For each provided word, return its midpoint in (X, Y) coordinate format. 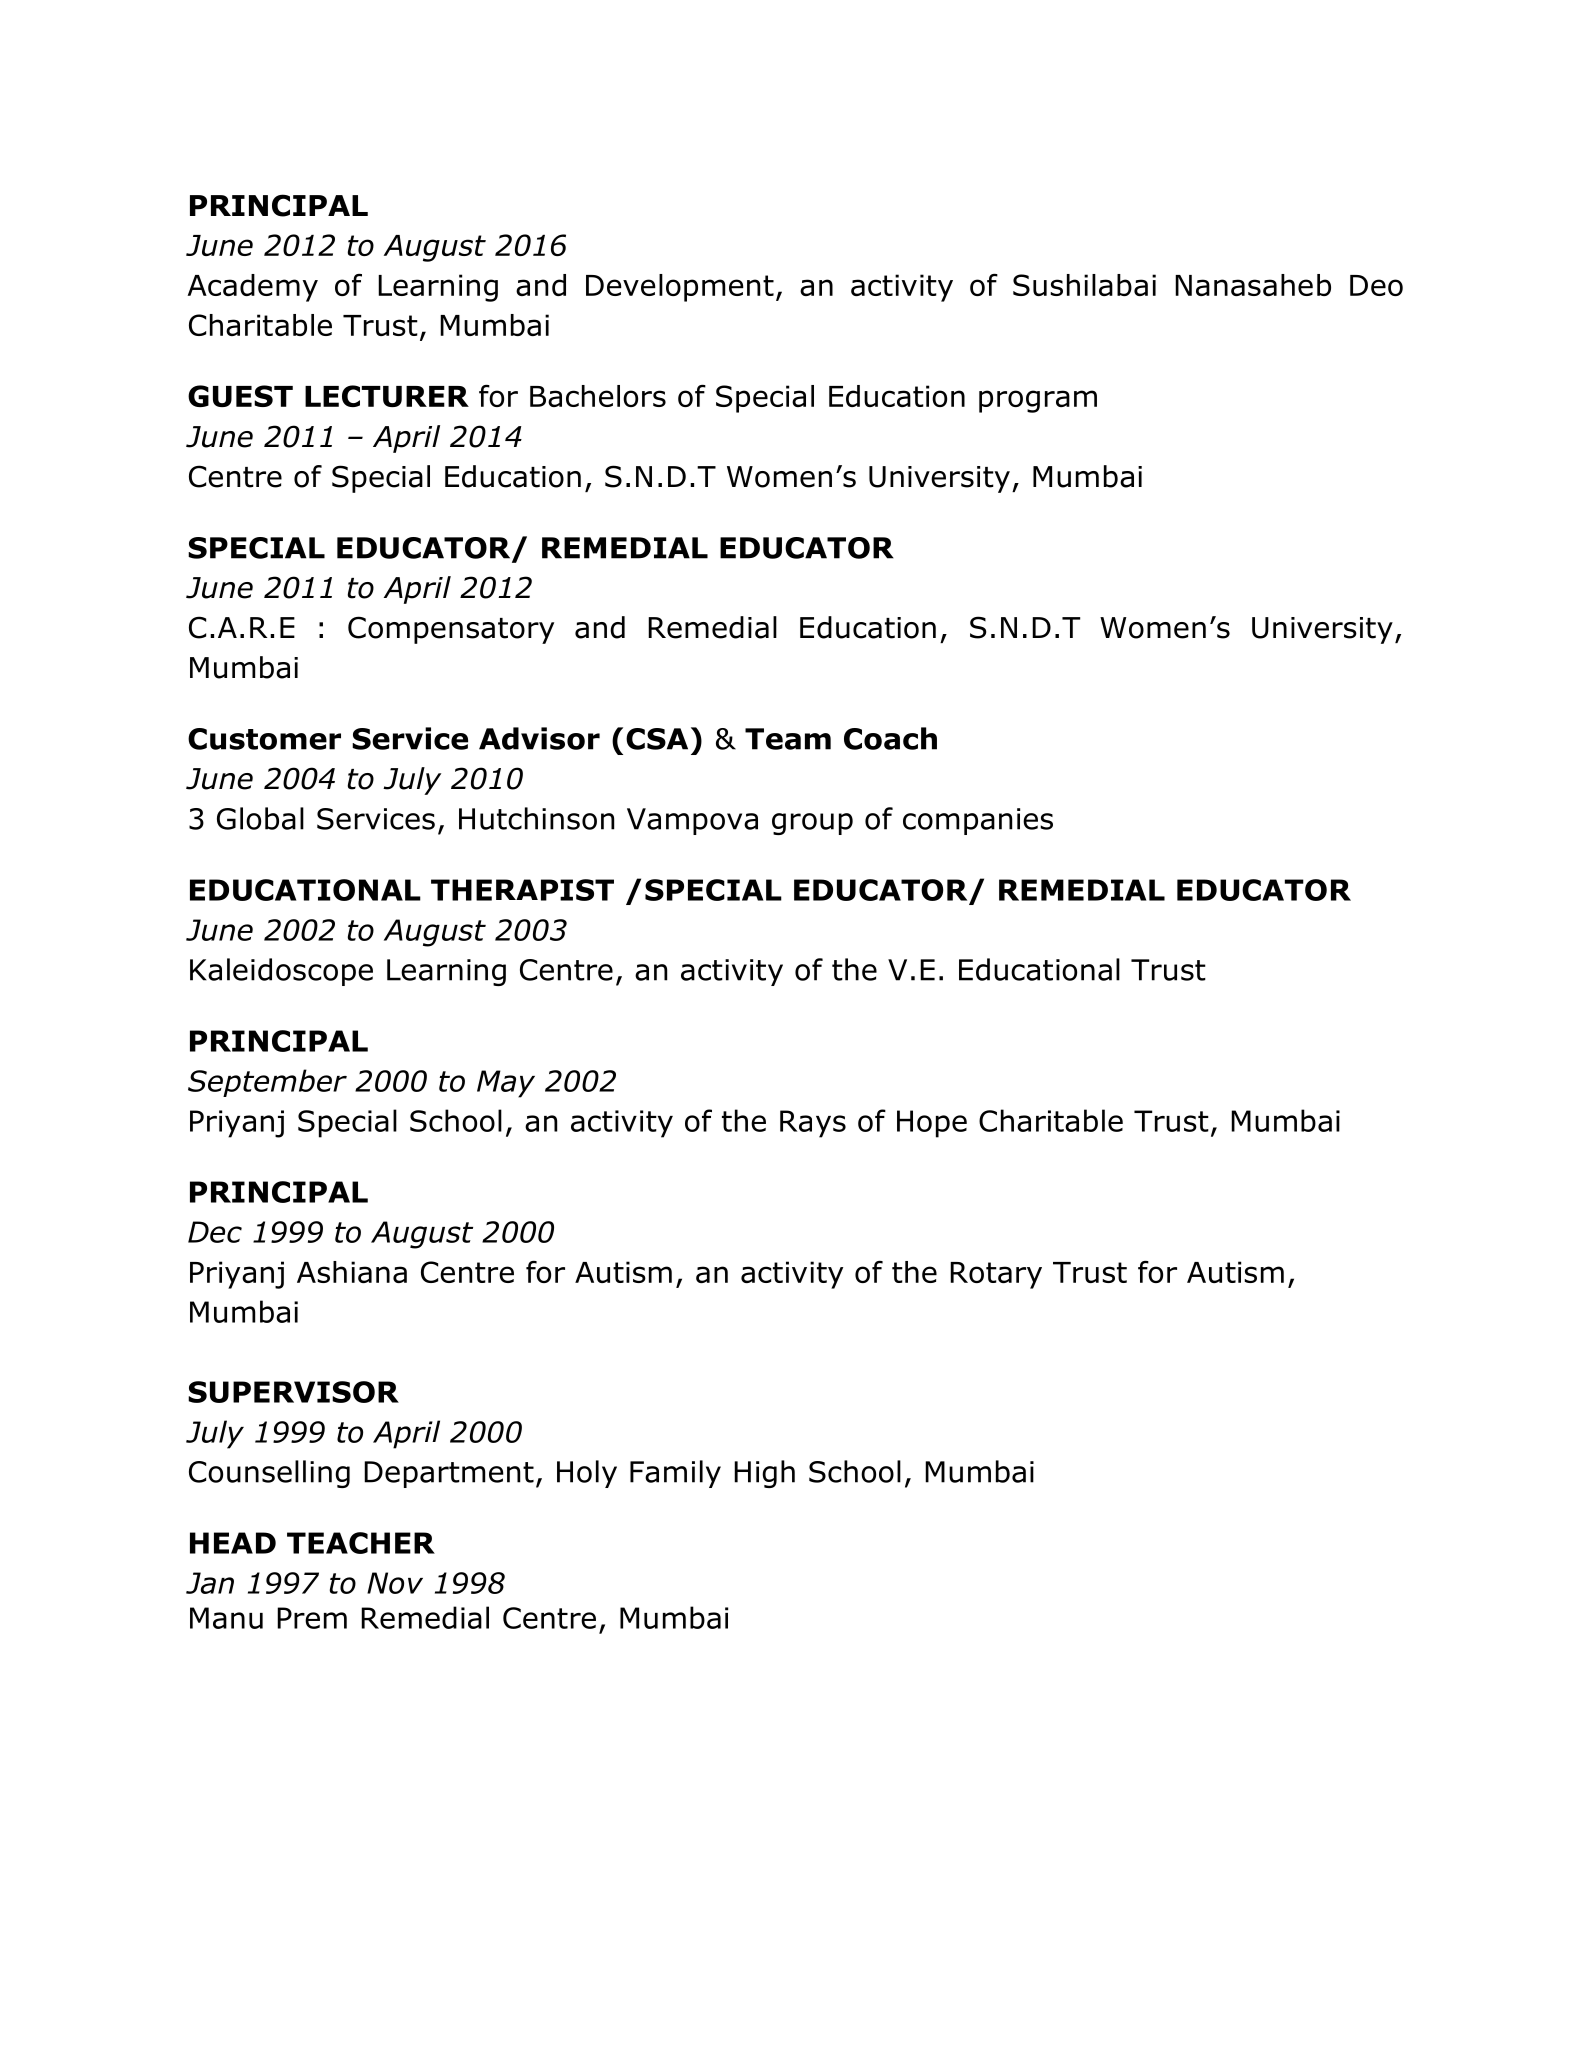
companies (978, 821)
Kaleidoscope (281, 972)
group (812, 824)
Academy (252, 288)
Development (680, 288)
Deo (1376, 285)
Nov (395, 1583)
